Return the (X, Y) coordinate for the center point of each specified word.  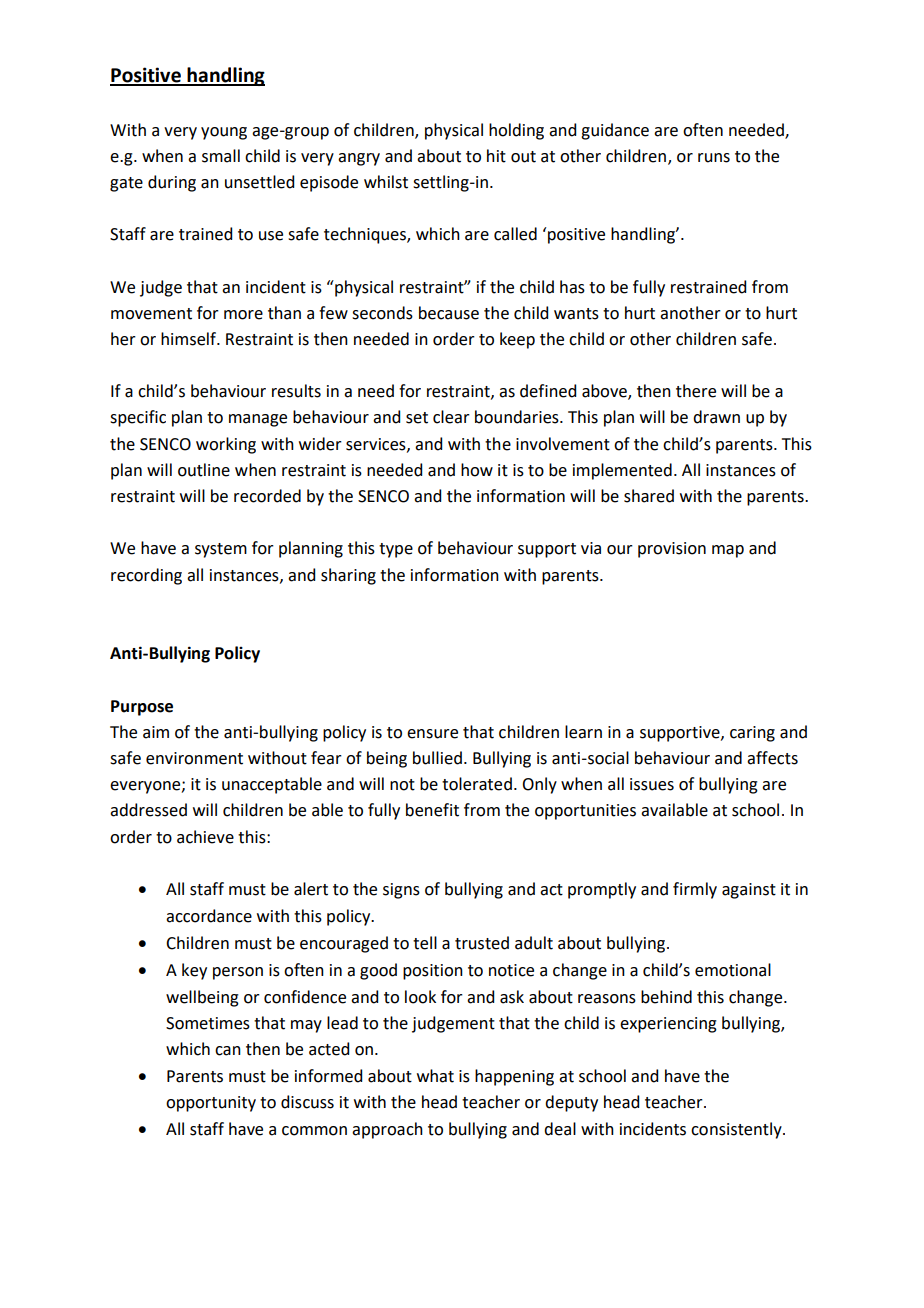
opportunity (211, 1104)
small (221, 156)
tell (425, 943)
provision (672, 550)
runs (714, 158)
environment (194, 758)
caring (752, 734)
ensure (432, 734)
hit (496, 156)
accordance (209, 916)
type (396, 550)
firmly (695, 890)
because (449, 313)
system (221, 550)
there (696, 391)
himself (190, 339)
